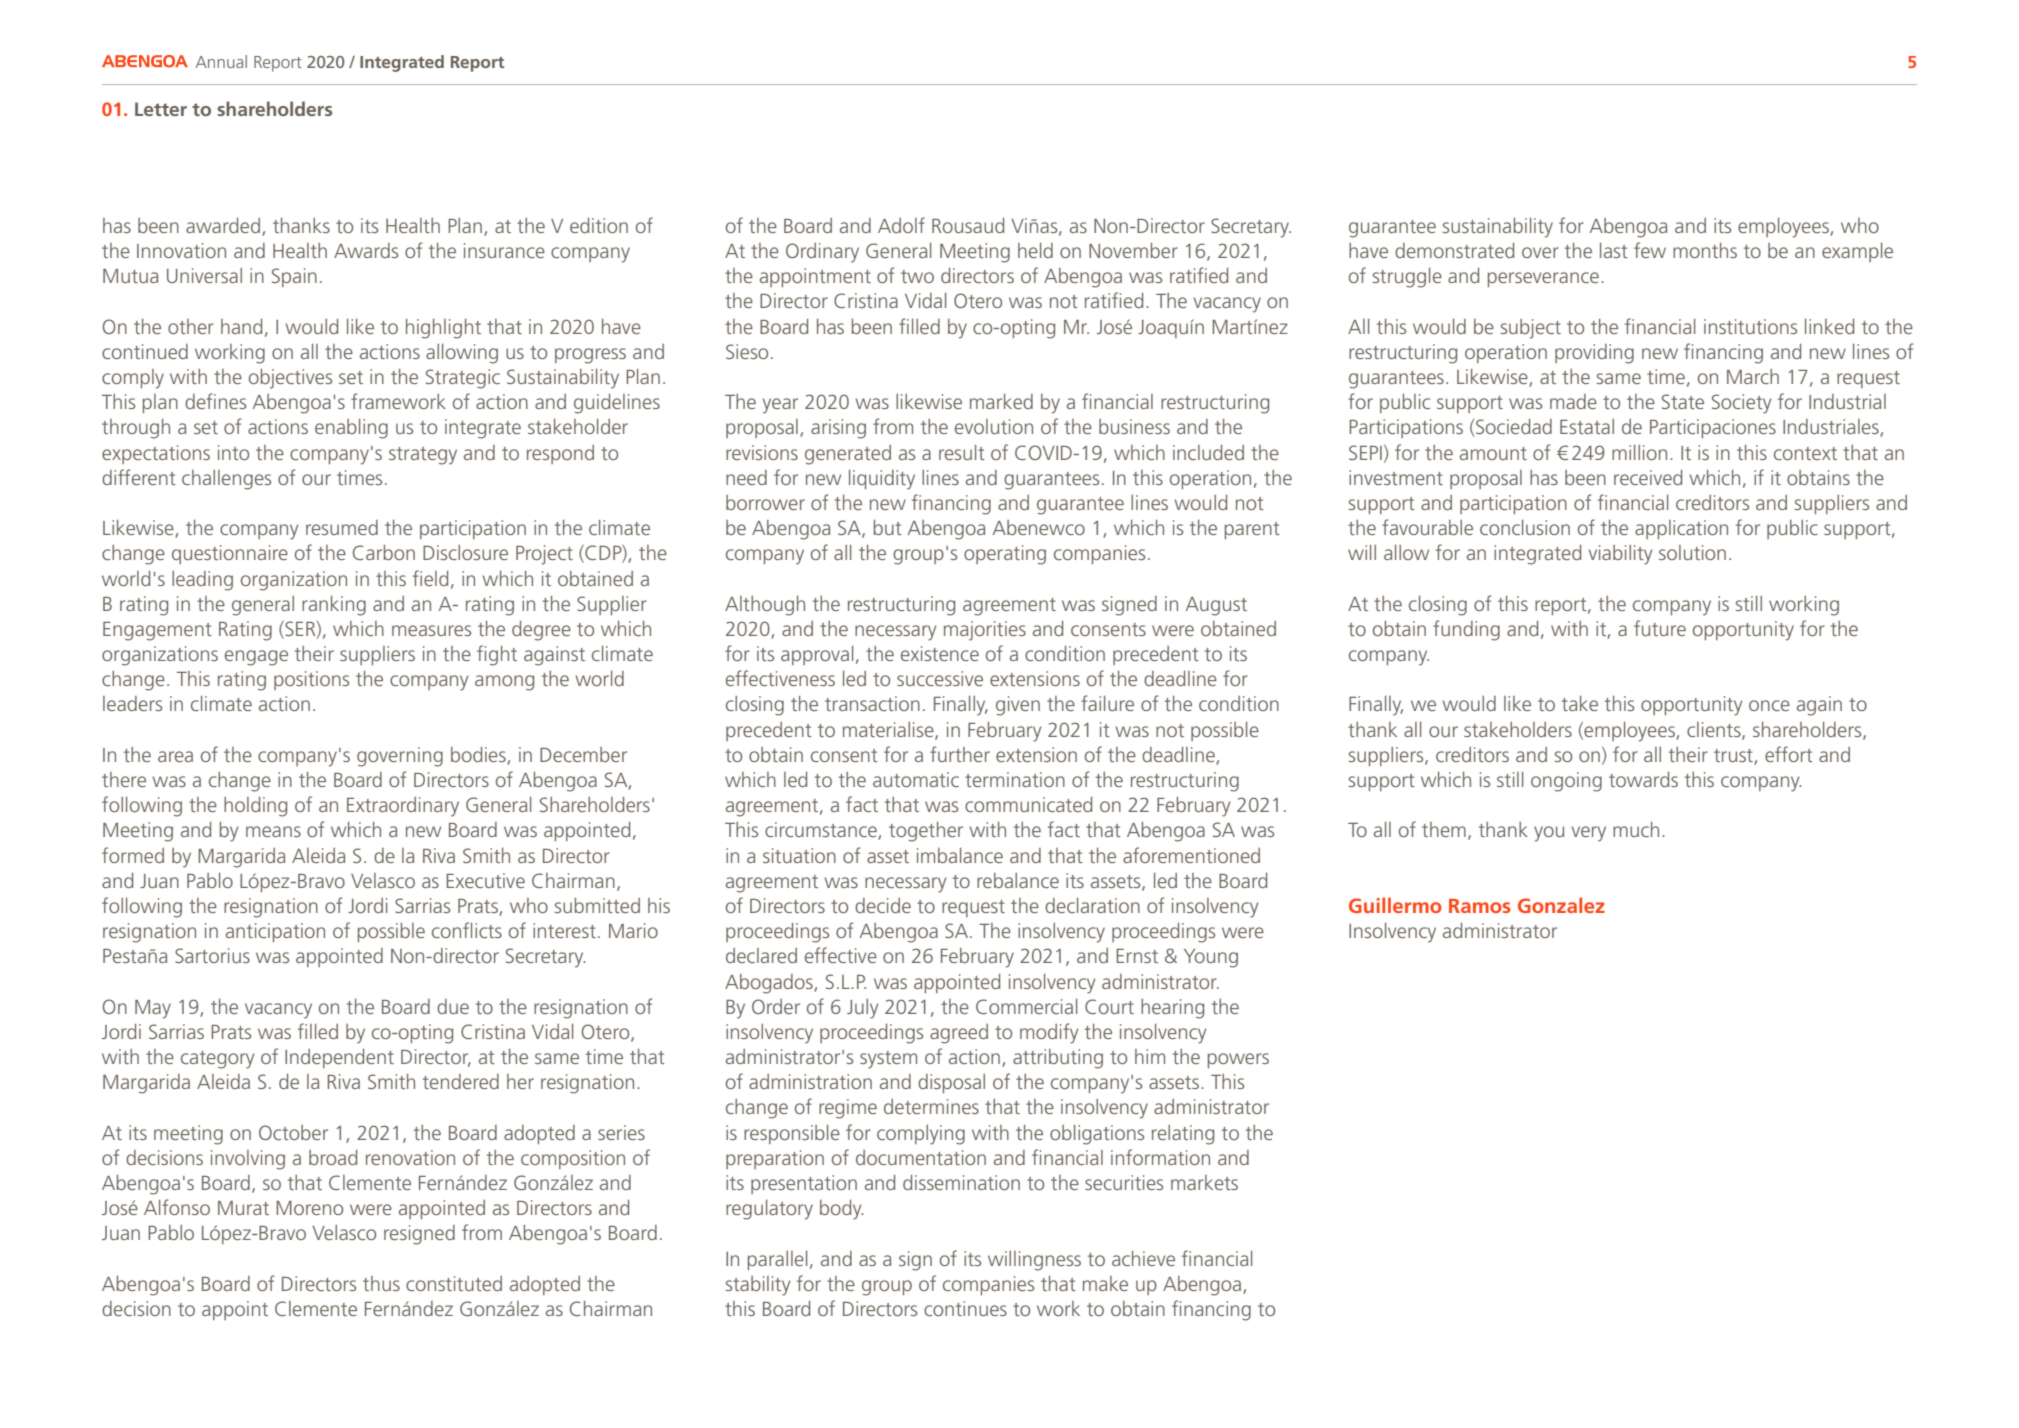  Describe the element at coordinates (1480, 906) in the screenshot. I see `Ramos` at that location.
